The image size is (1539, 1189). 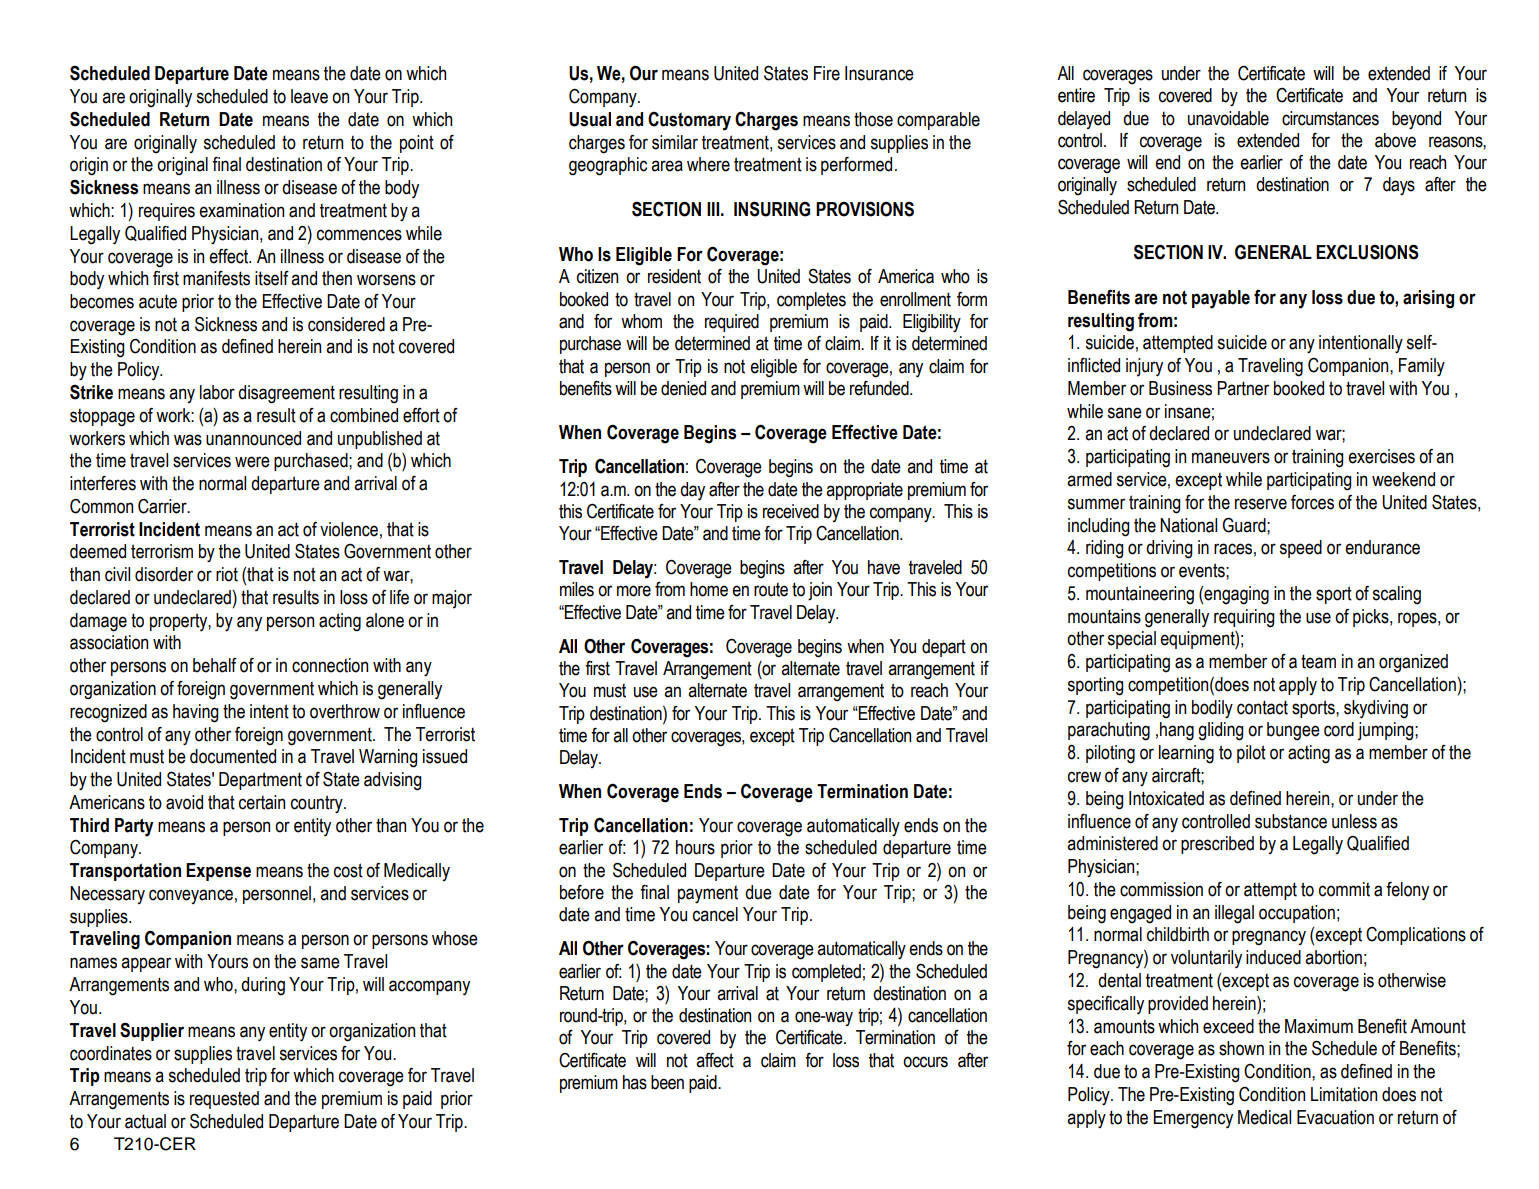 I want to click on bungee, so click(x=1293, y=731).
